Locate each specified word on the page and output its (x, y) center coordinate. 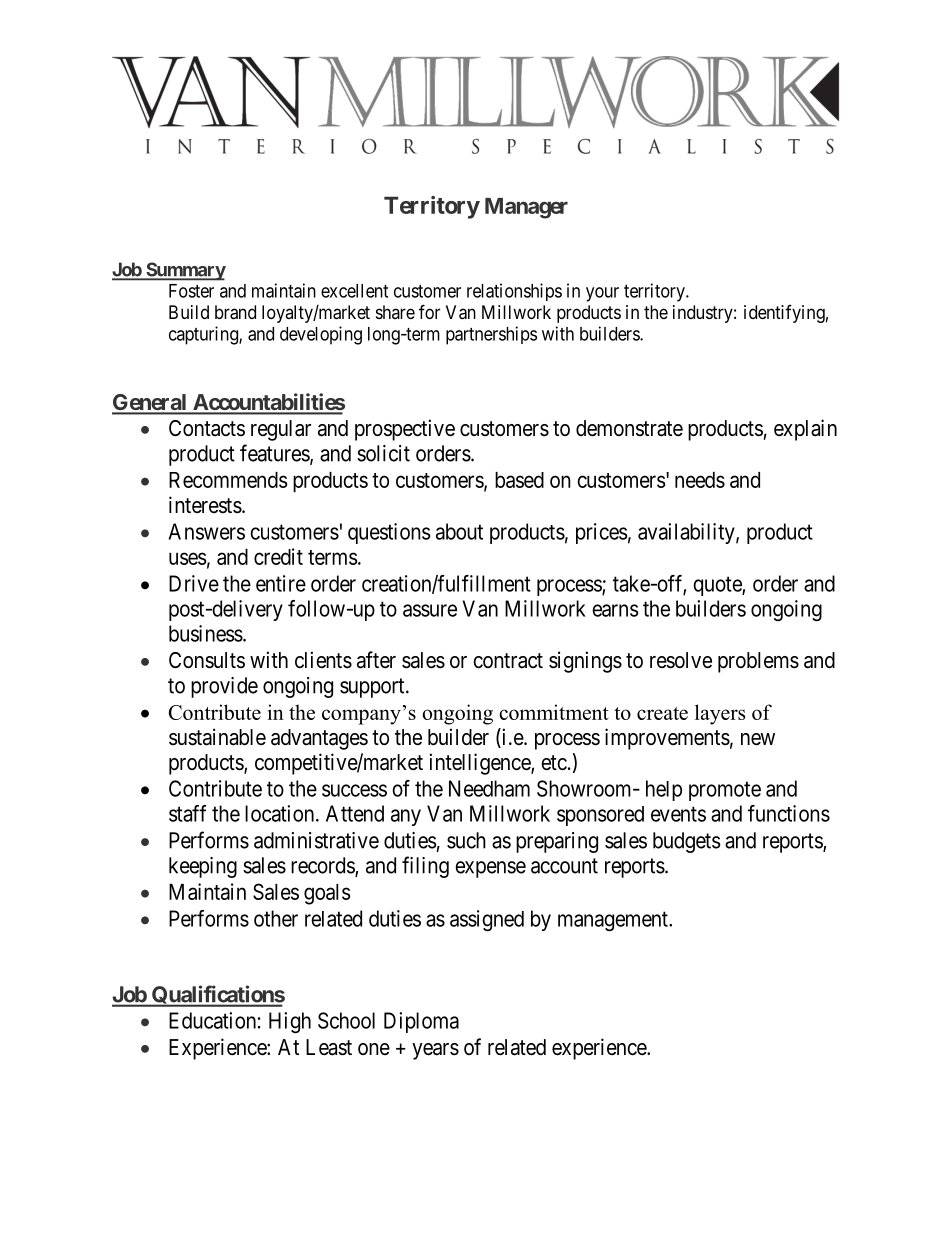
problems (758, 662)
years (435, 1051)
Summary (185, 271)
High (290, 1022)
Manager (526, 208)
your (602, 294)
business (206, 633)
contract (508, 661)
